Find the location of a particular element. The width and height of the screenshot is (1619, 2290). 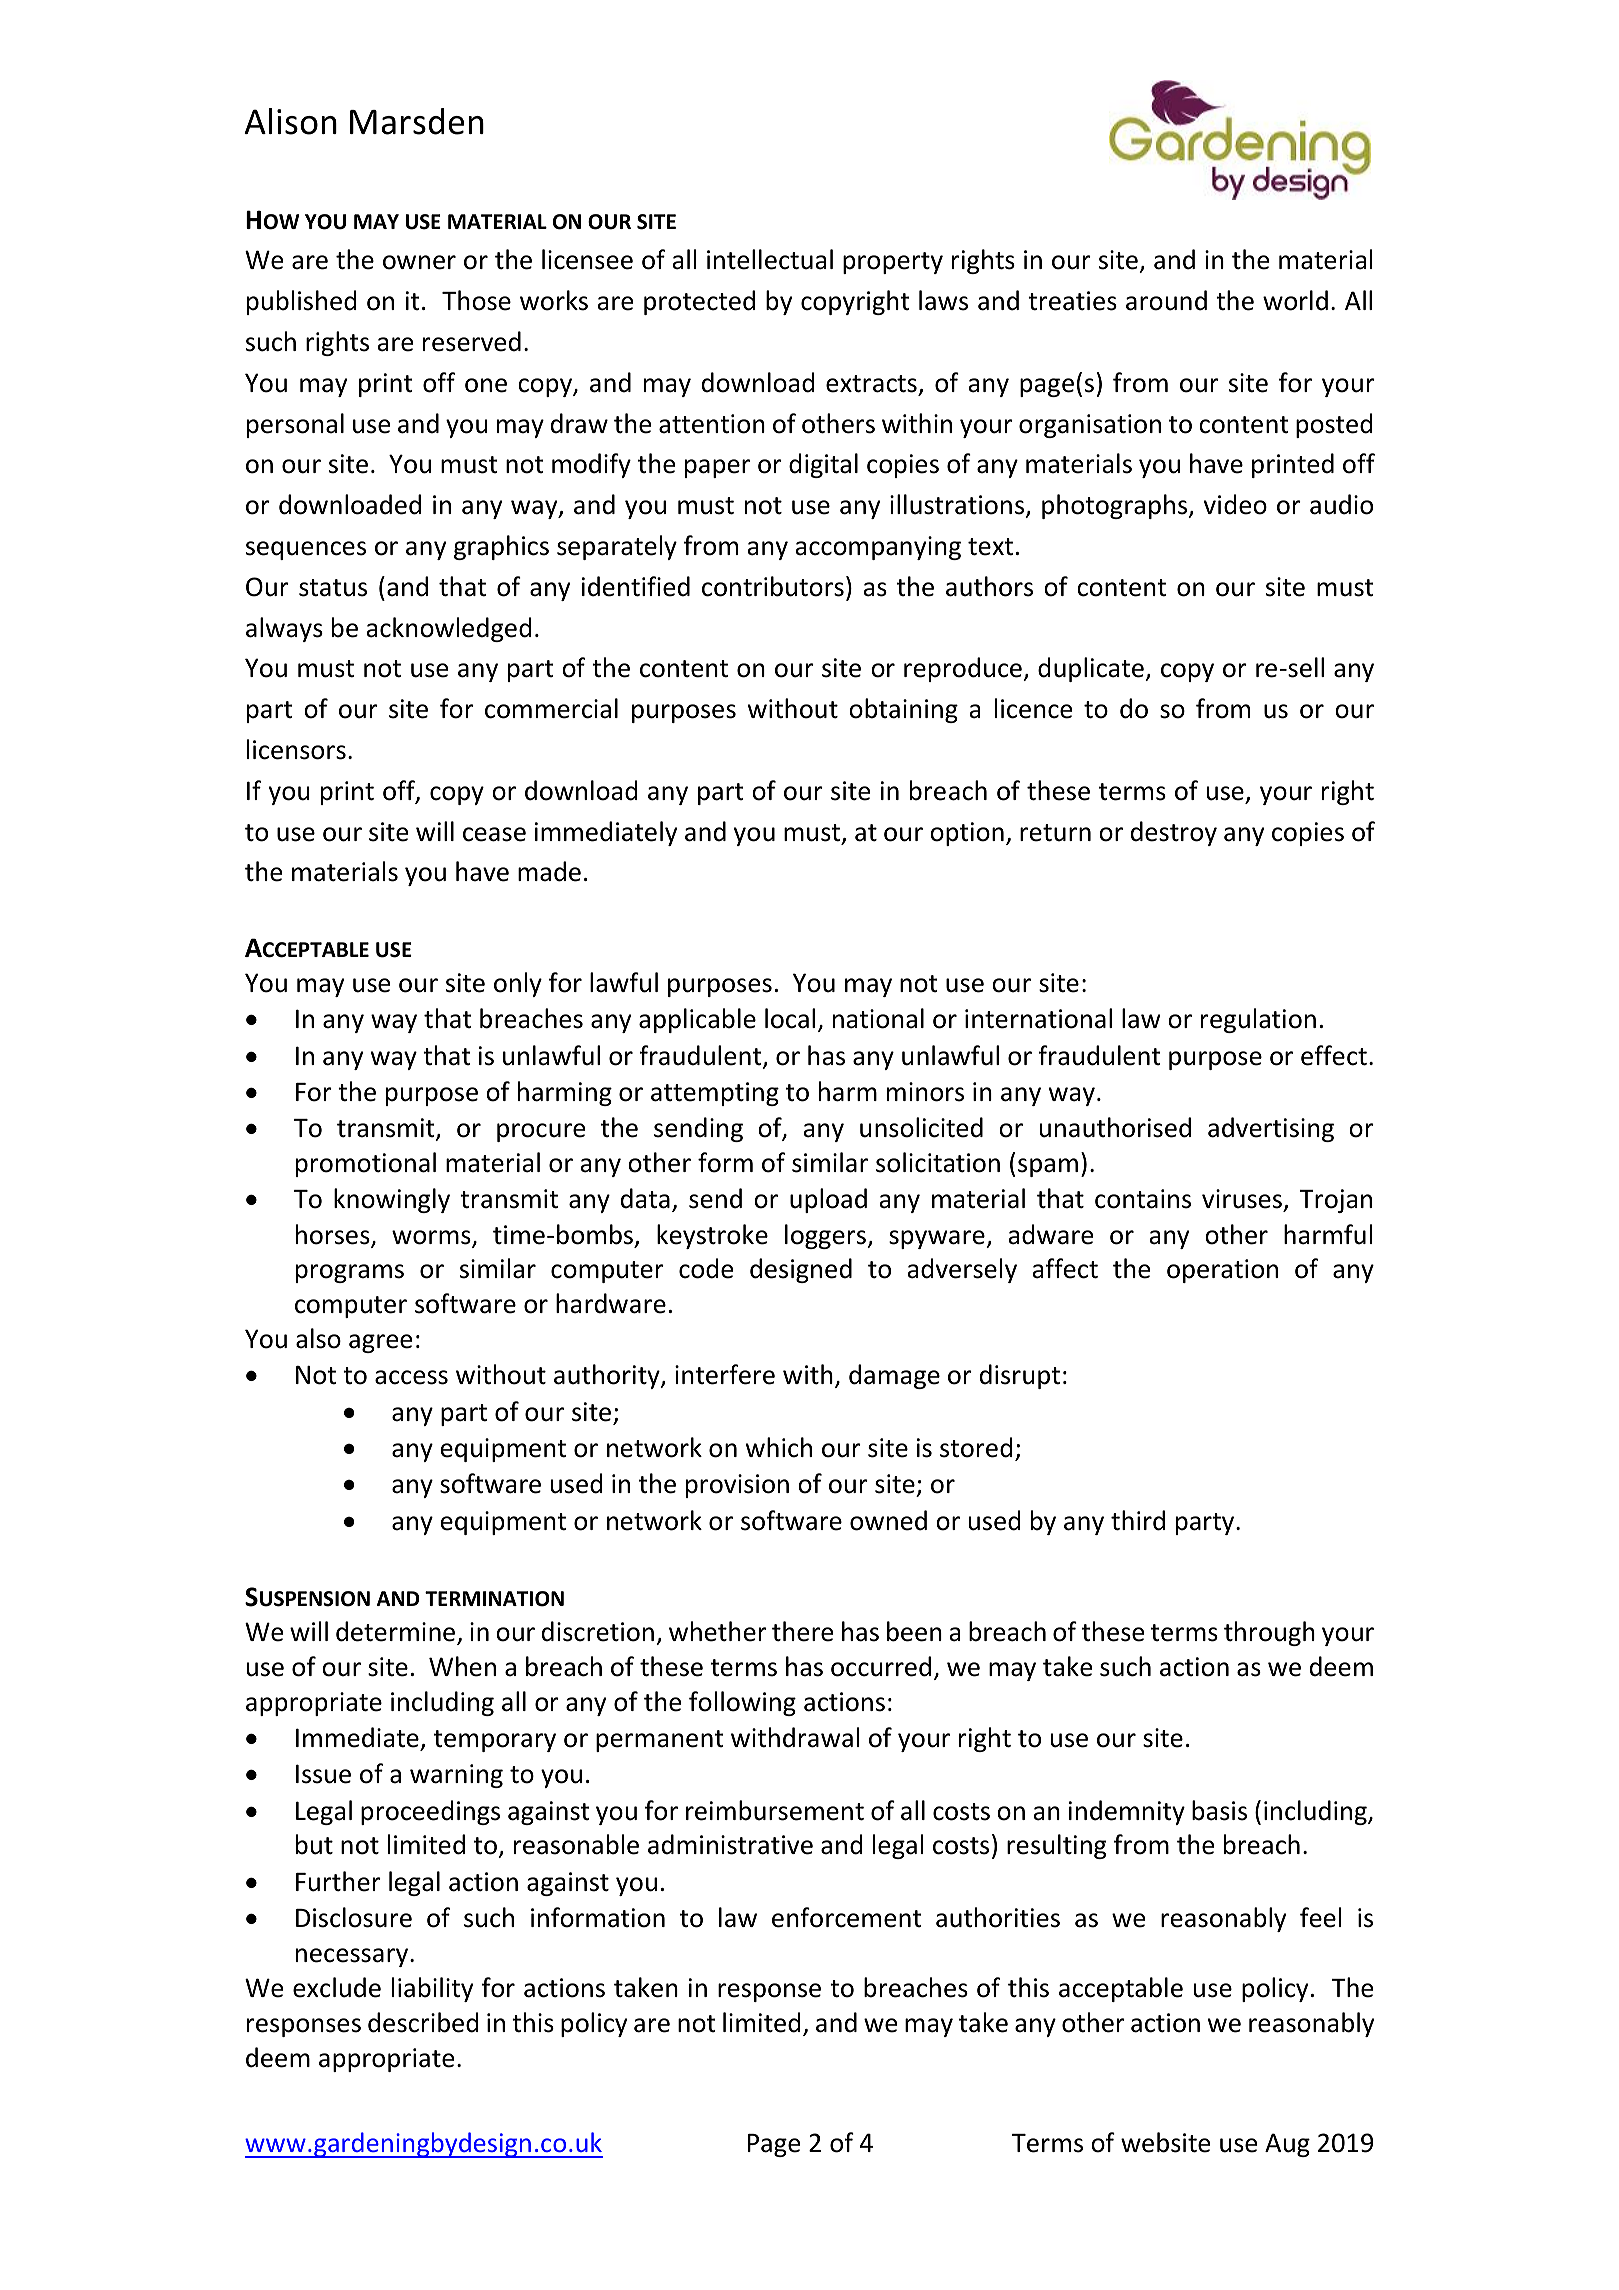

enforcement is located at coordinates (846, 1917).
